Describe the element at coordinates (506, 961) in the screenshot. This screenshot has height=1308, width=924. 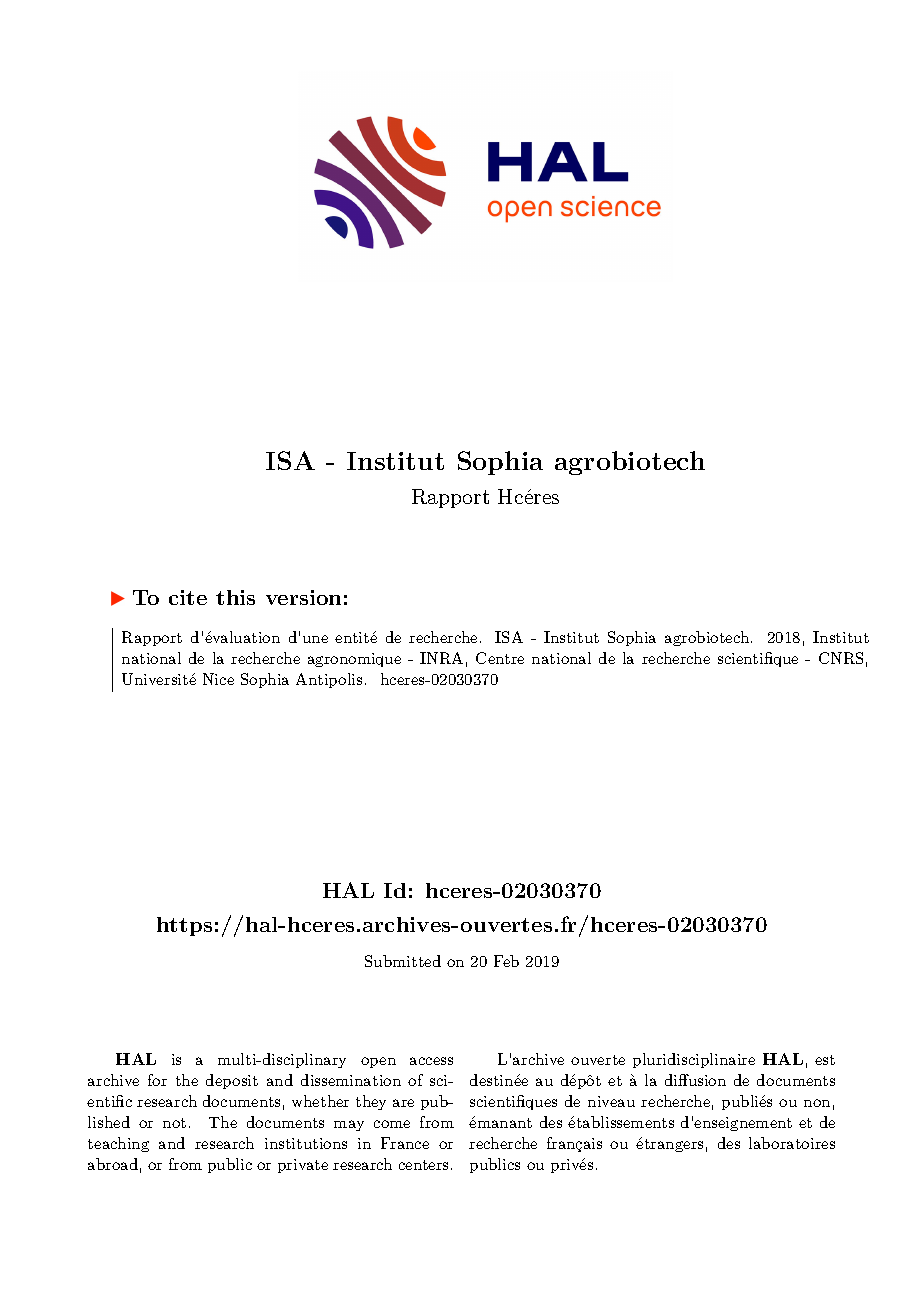
I see `Feb` at that location.
